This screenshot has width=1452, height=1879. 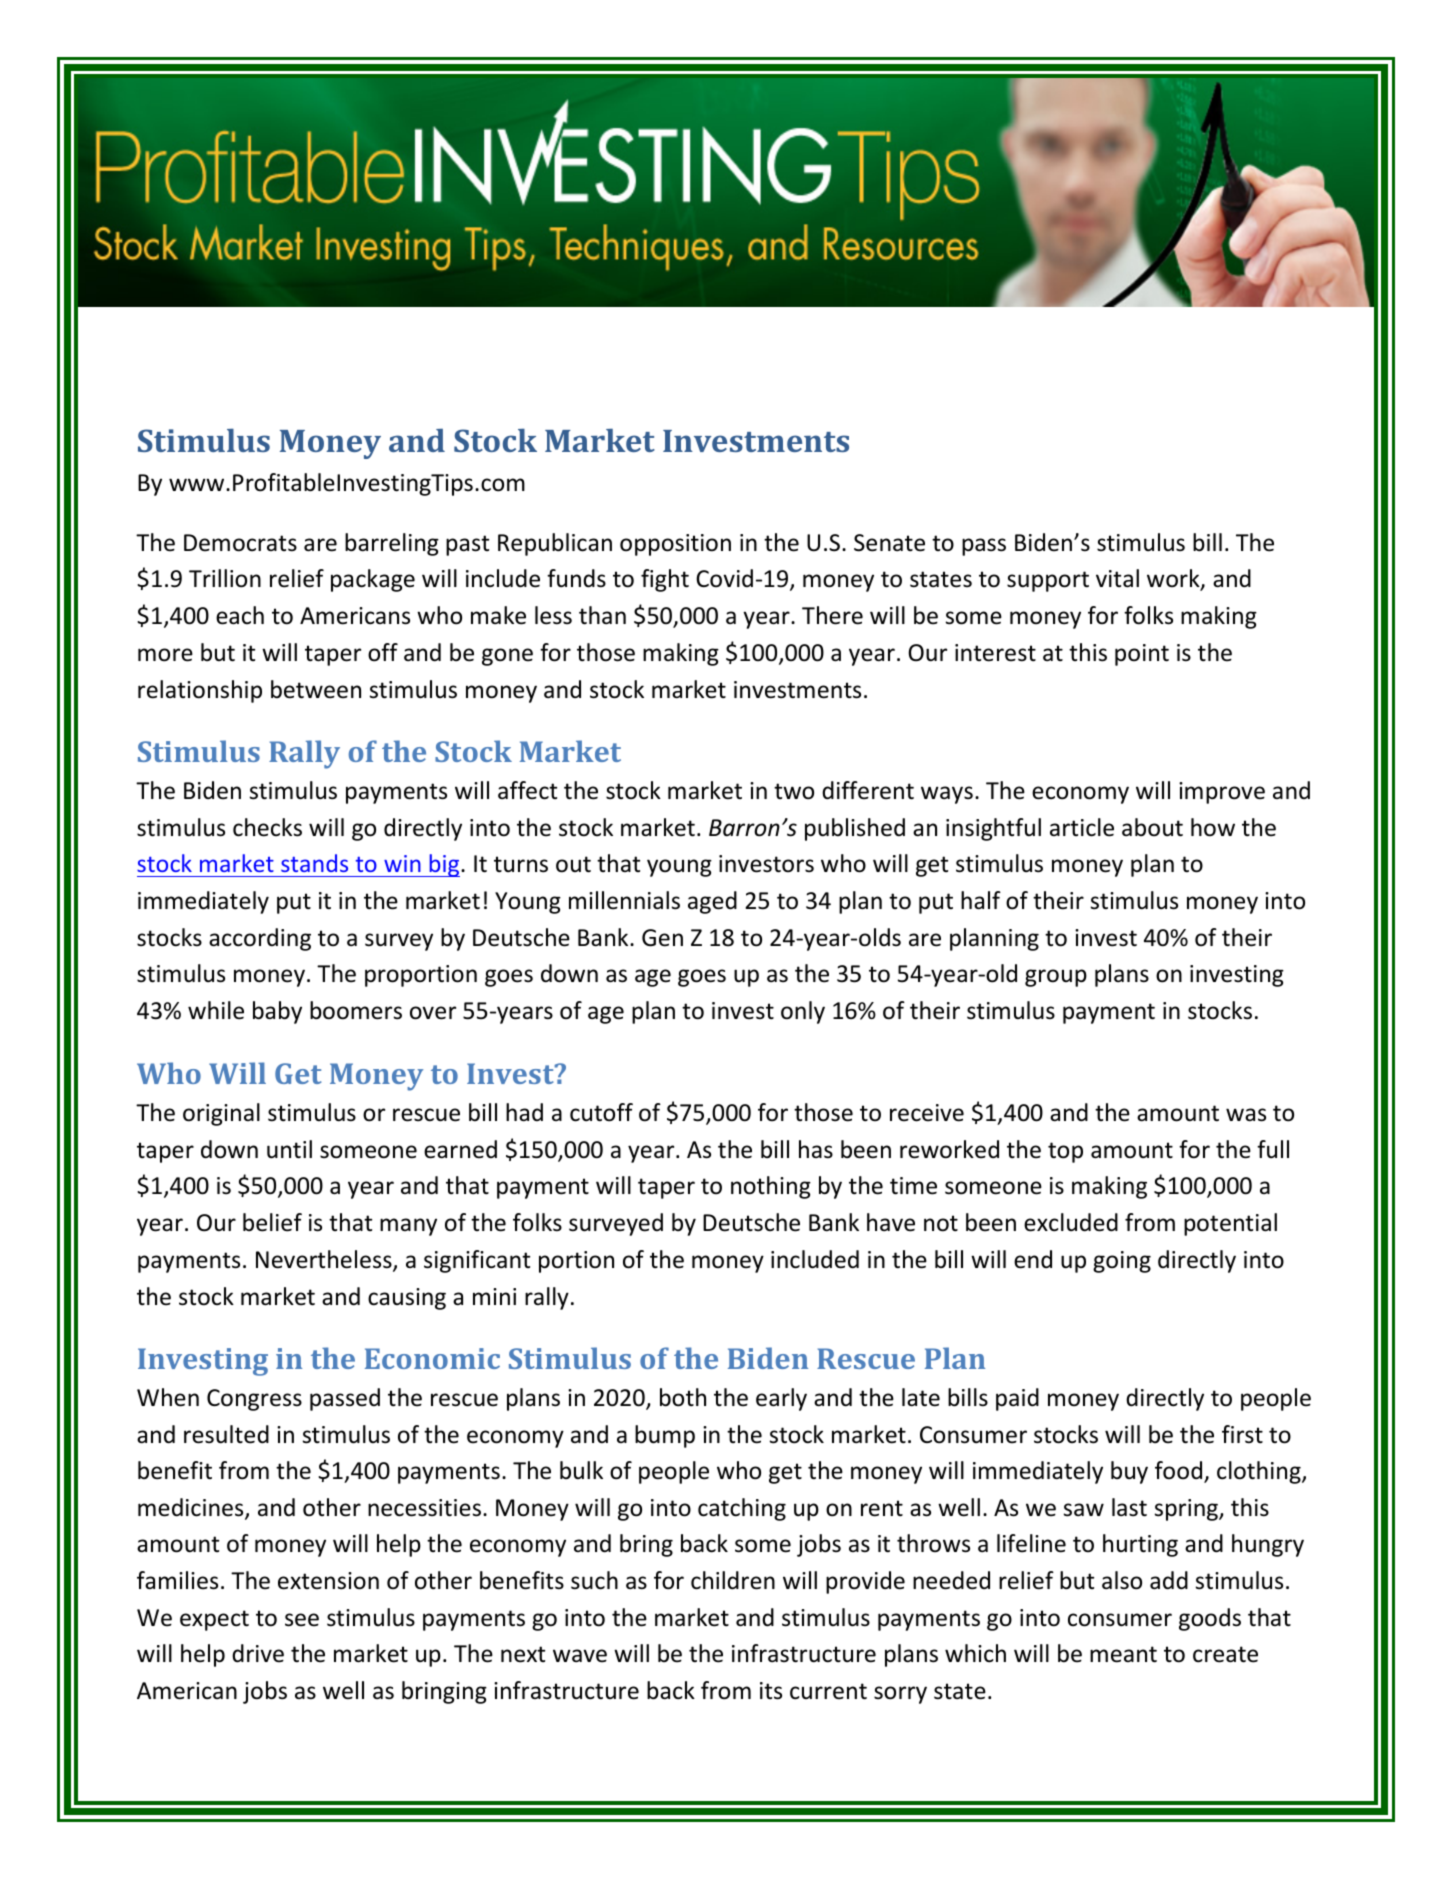 I want to click on top, so click(x=1065, y=1152).
